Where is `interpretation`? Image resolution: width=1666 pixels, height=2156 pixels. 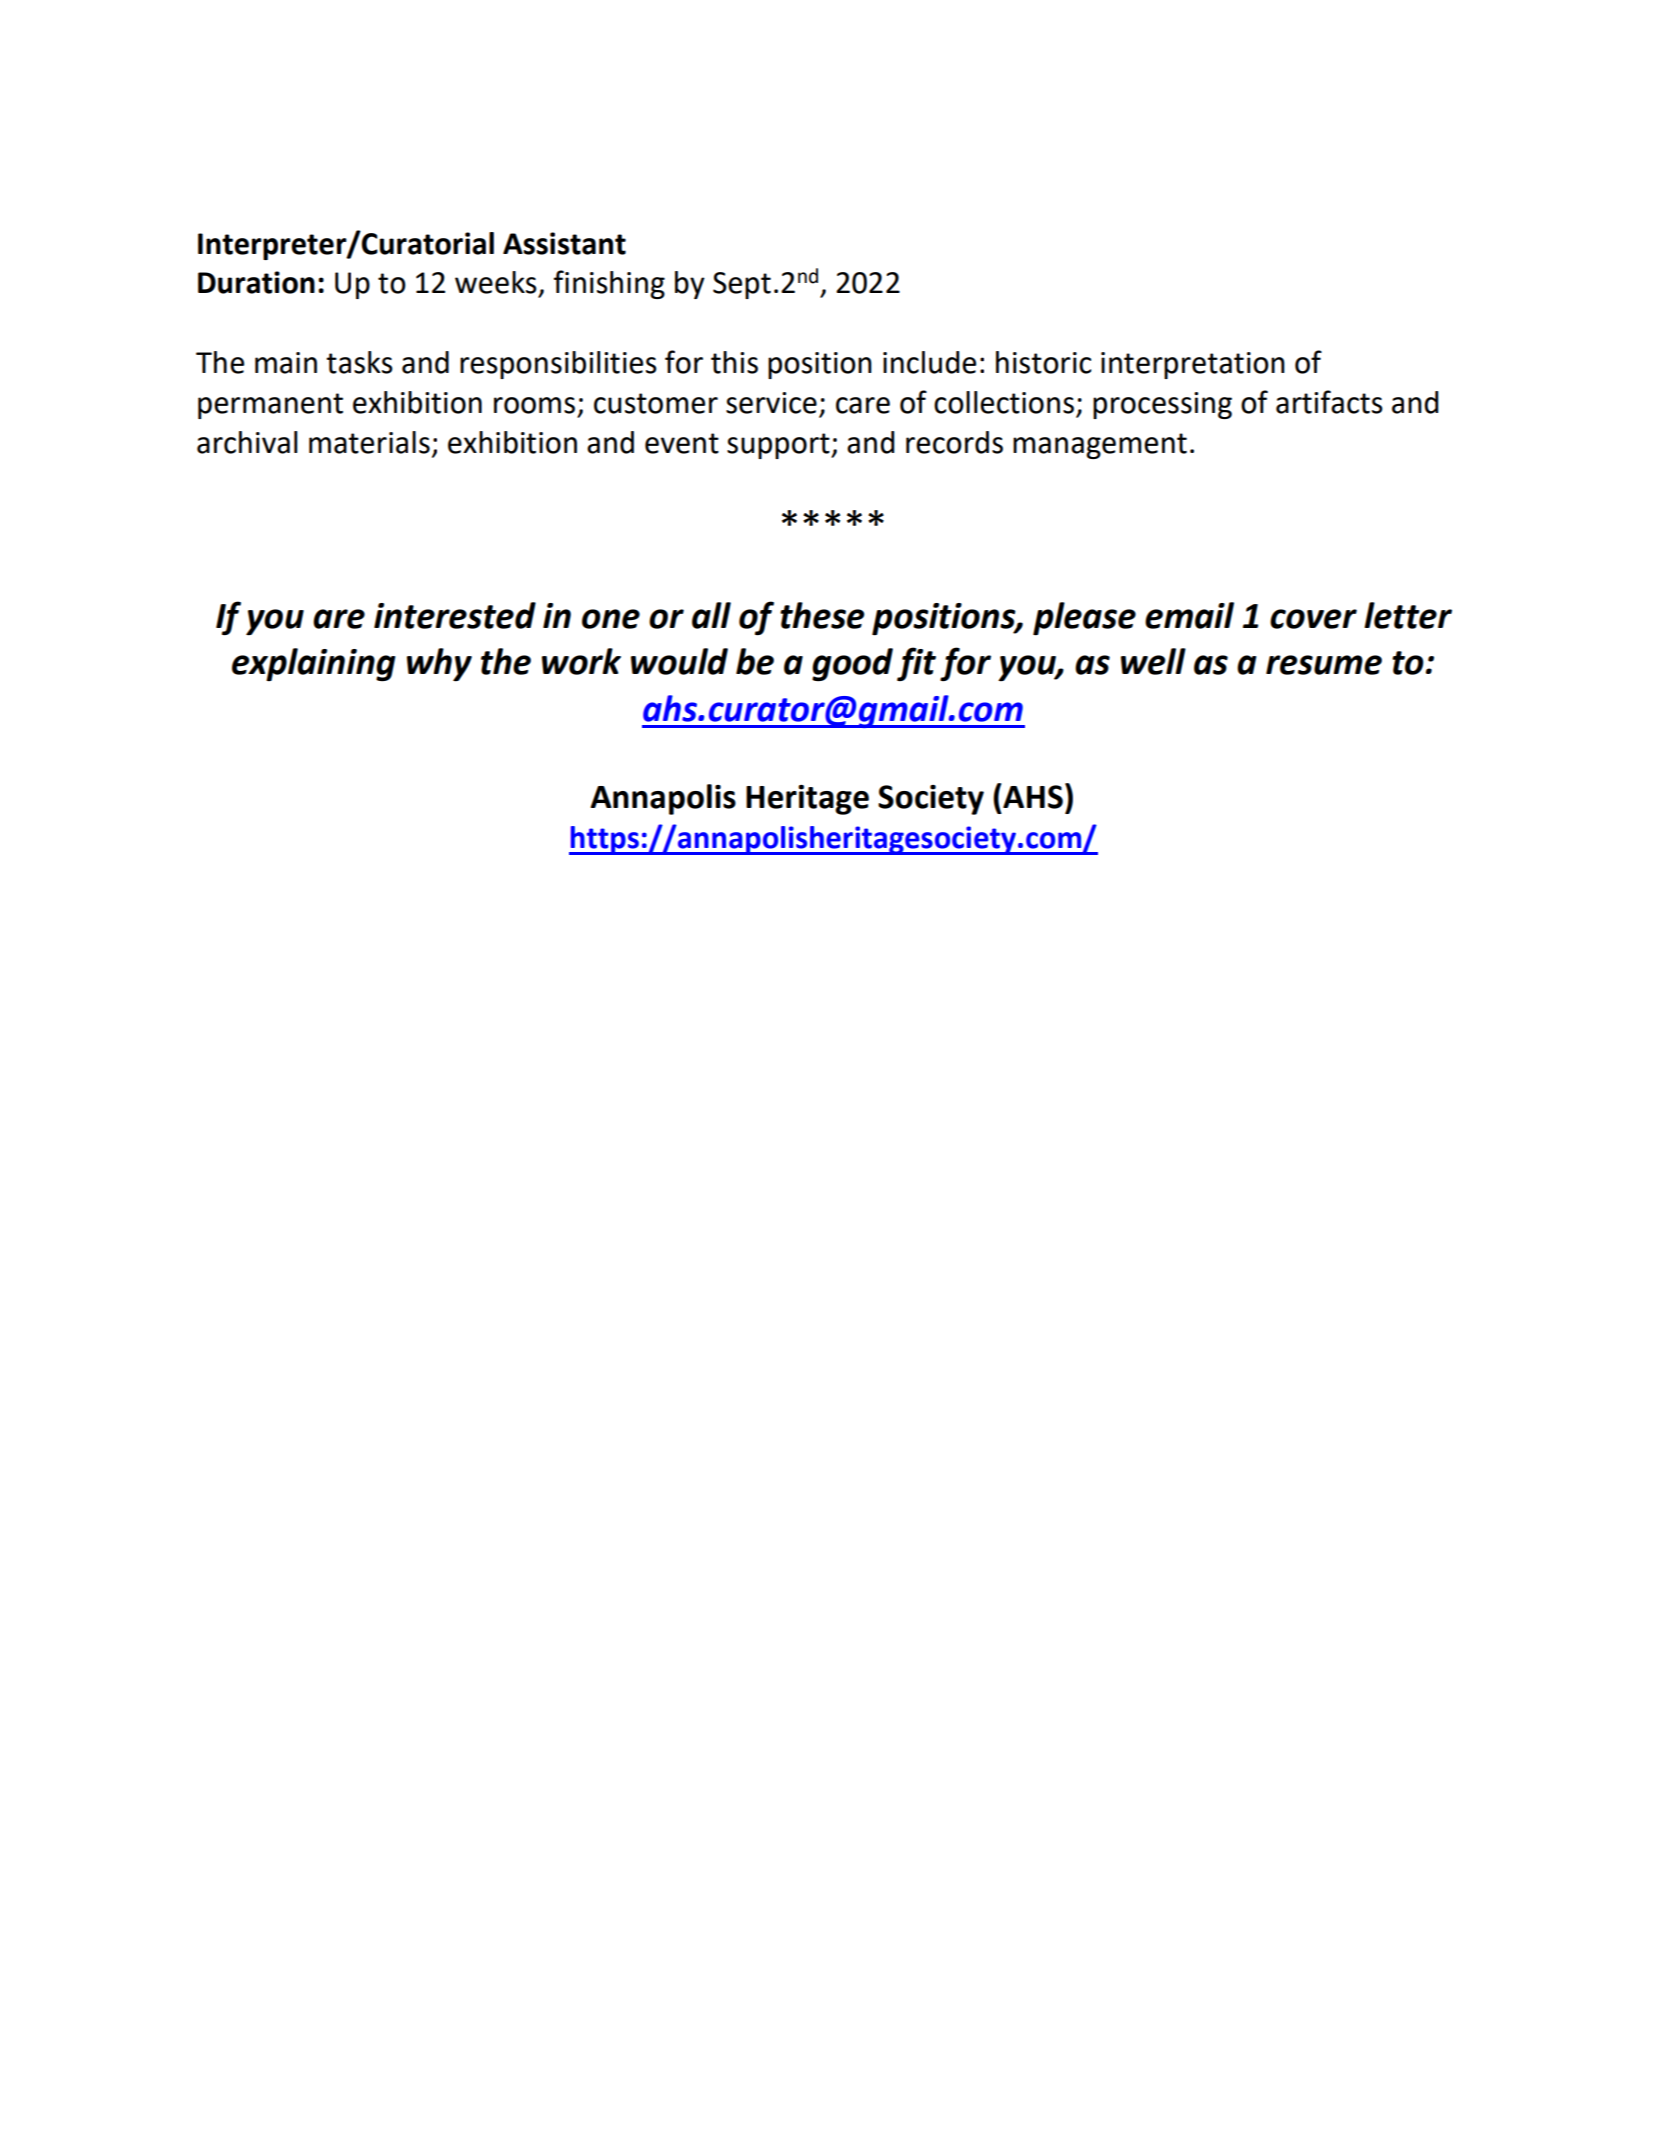
interpretation is located at coordinates (1193, 365).
